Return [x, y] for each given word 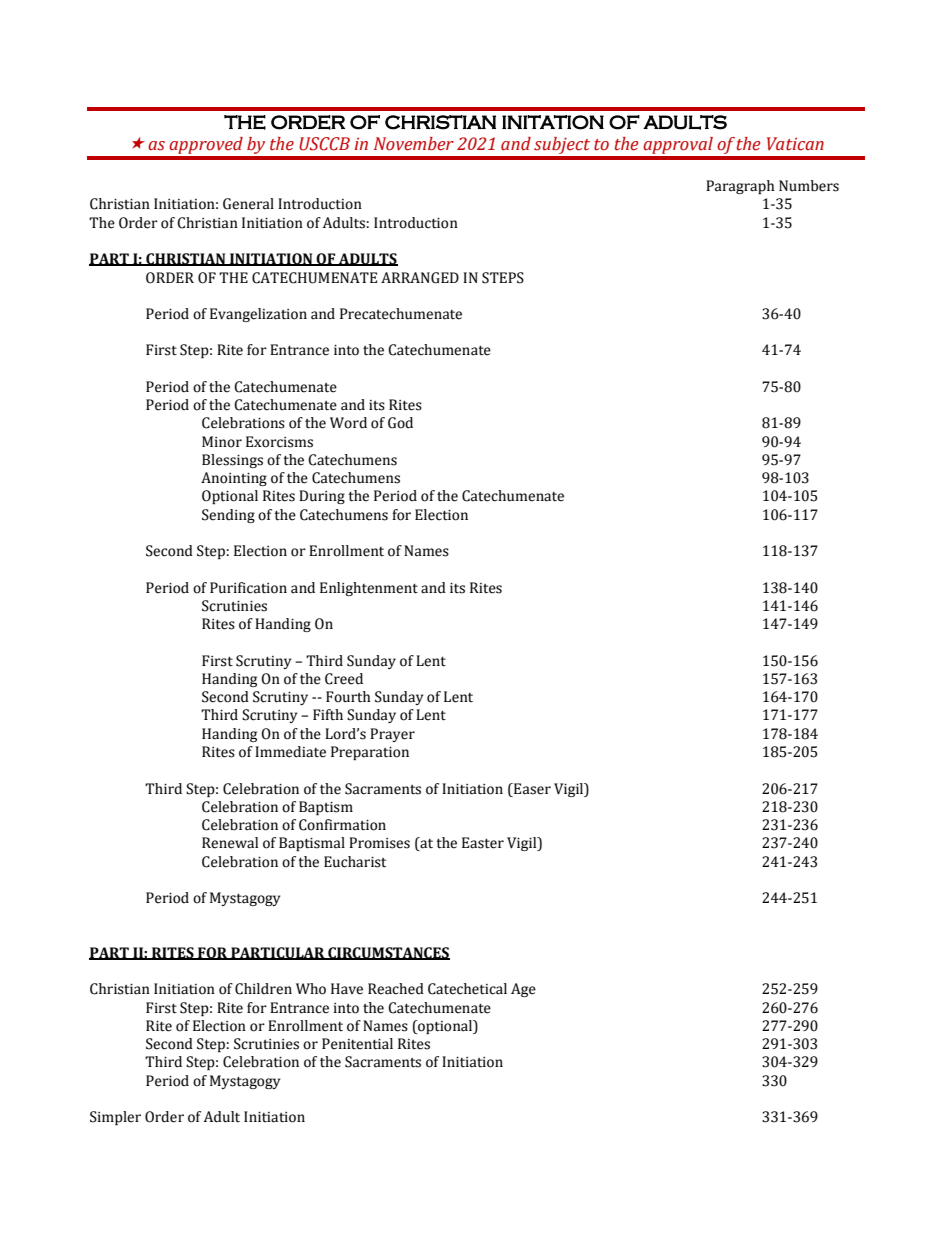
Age [523, 990]
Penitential [357, 1044]
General [248, 204]
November [414, 144]
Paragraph [740, 187]
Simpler [115, 1118]
